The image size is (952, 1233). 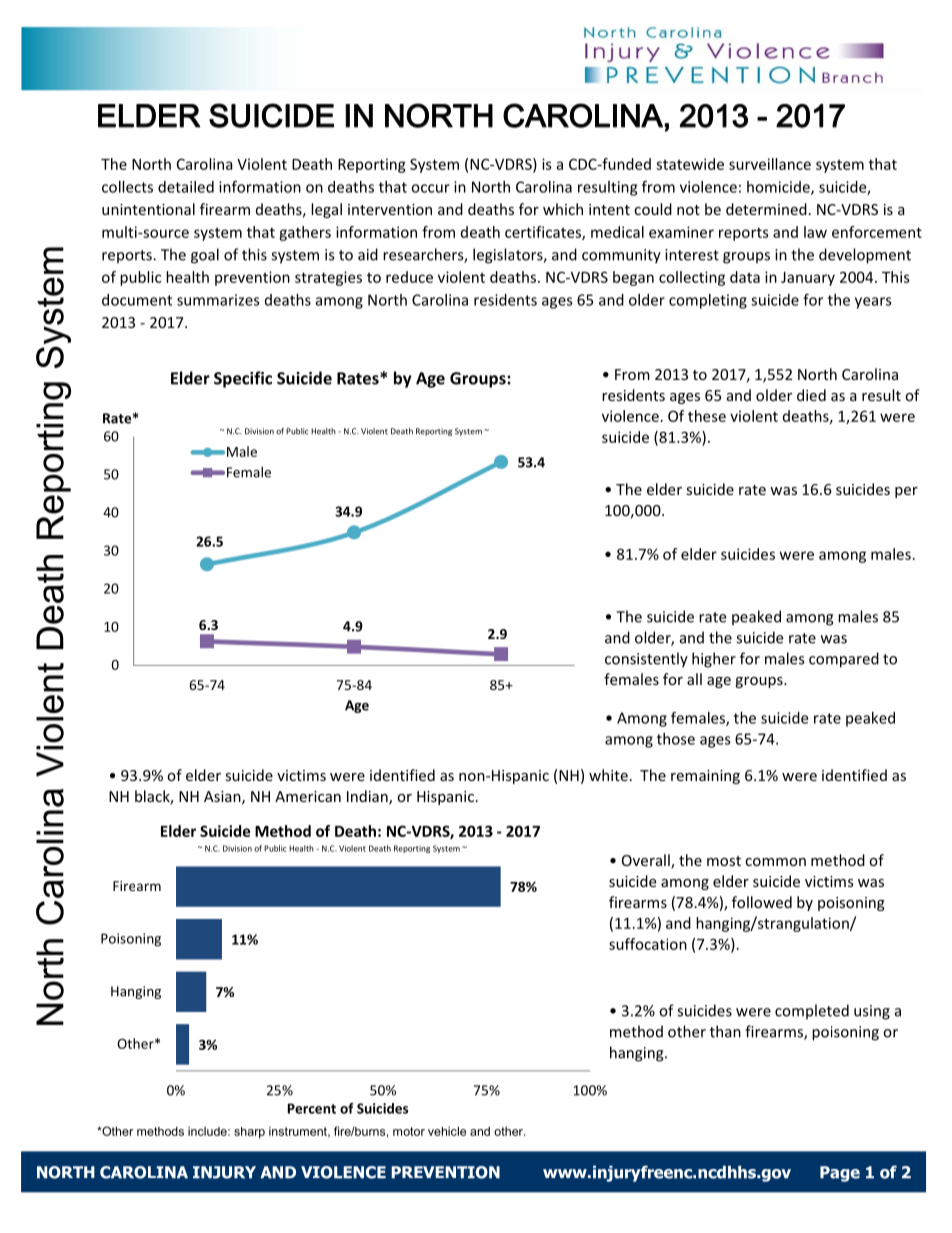 What do you see at coordinates (243, 379) in the page?
I see `Specific` at bounding box center [243, 379].
